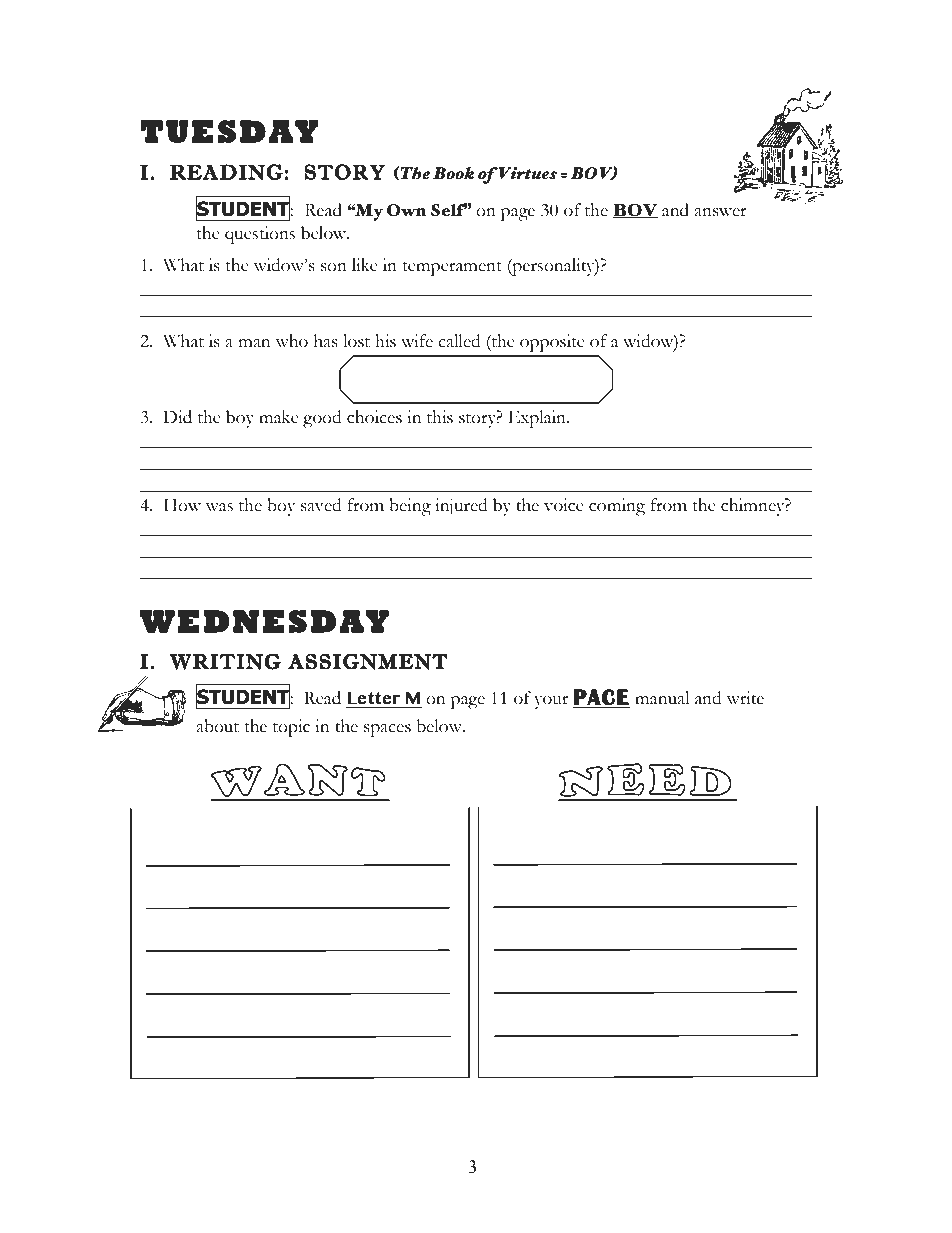 This screenshot has width=952, height=1233. I want to click on opposite, so click(552, 343).
